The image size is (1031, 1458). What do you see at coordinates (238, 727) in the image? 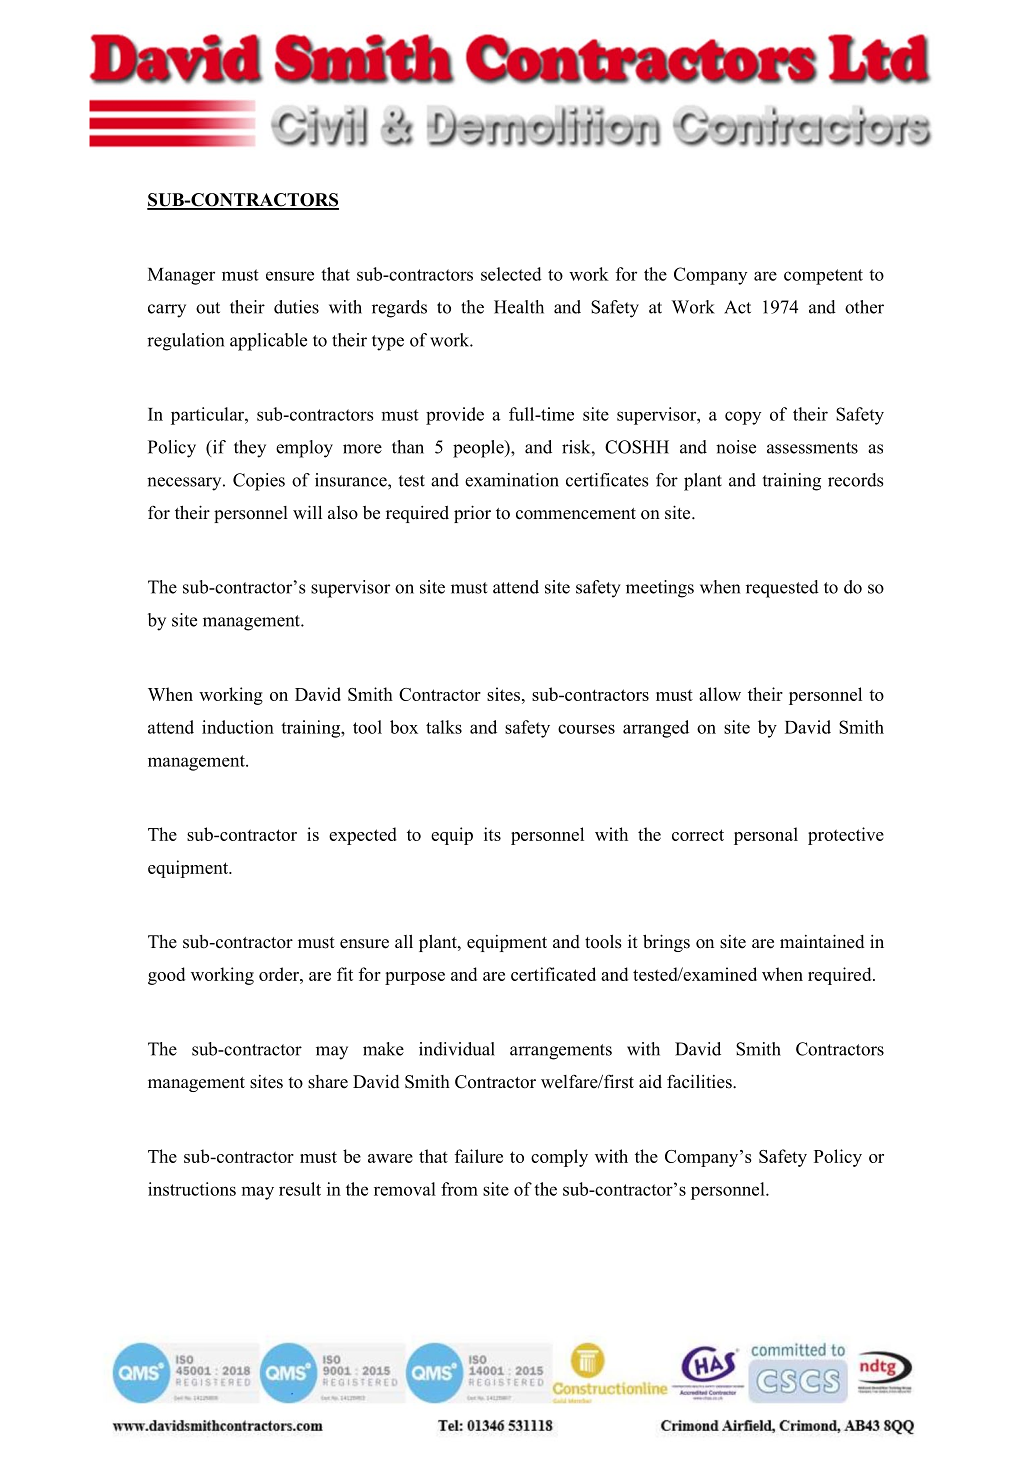
I see `induction` at bounding box center [238, 727].
